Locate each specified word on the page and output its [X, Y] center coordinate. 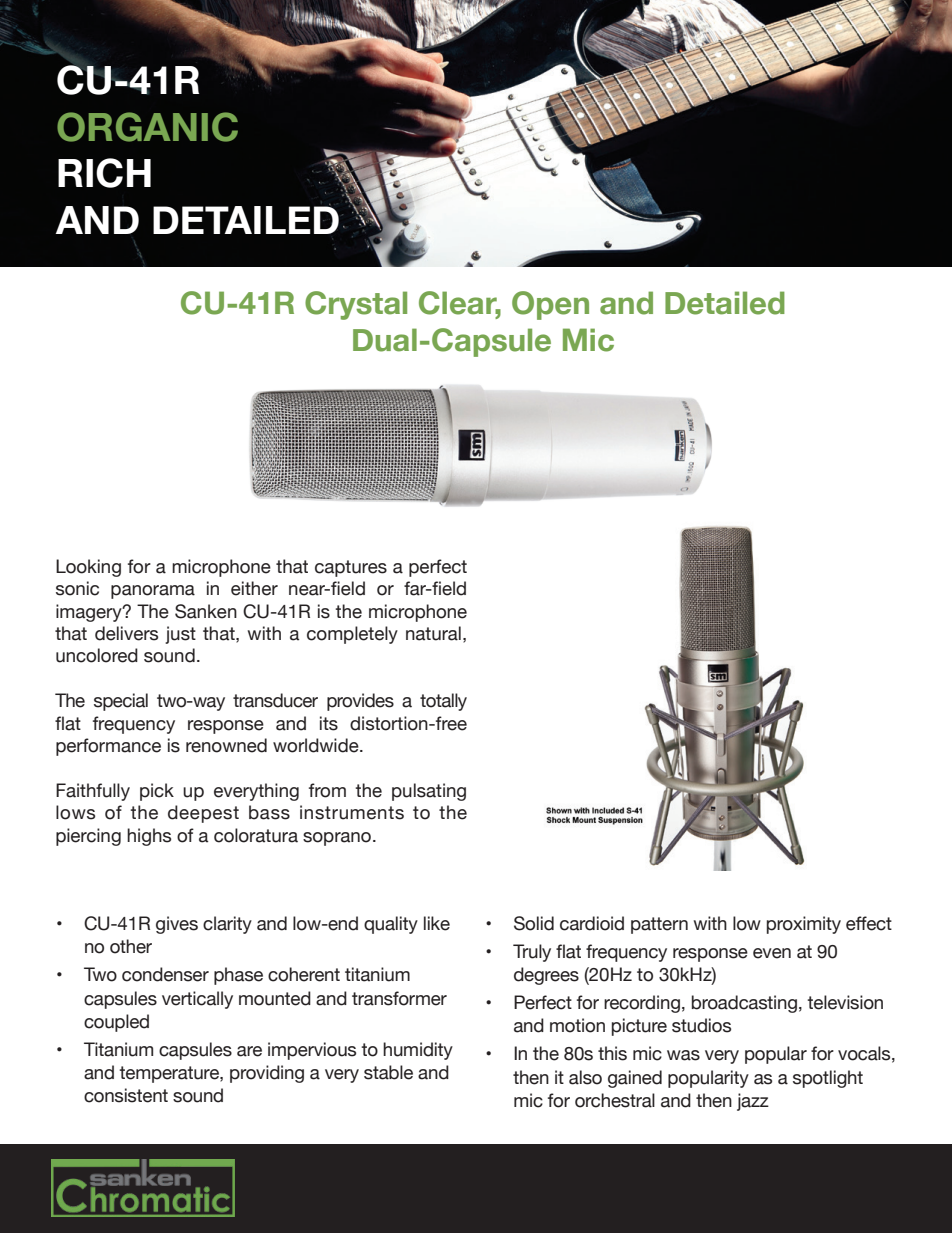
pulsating [429, 792]
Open [550, 305]
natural [433, 633]
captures [351, 568]
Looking [88, 568]
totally [443, 702]
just [180, 635]
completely [352, 635]
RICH [104, 173]
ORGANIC [147, 127]
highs [149, 837]
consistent [126, 1095]
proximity [804, 925]
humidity [418, 1051]
